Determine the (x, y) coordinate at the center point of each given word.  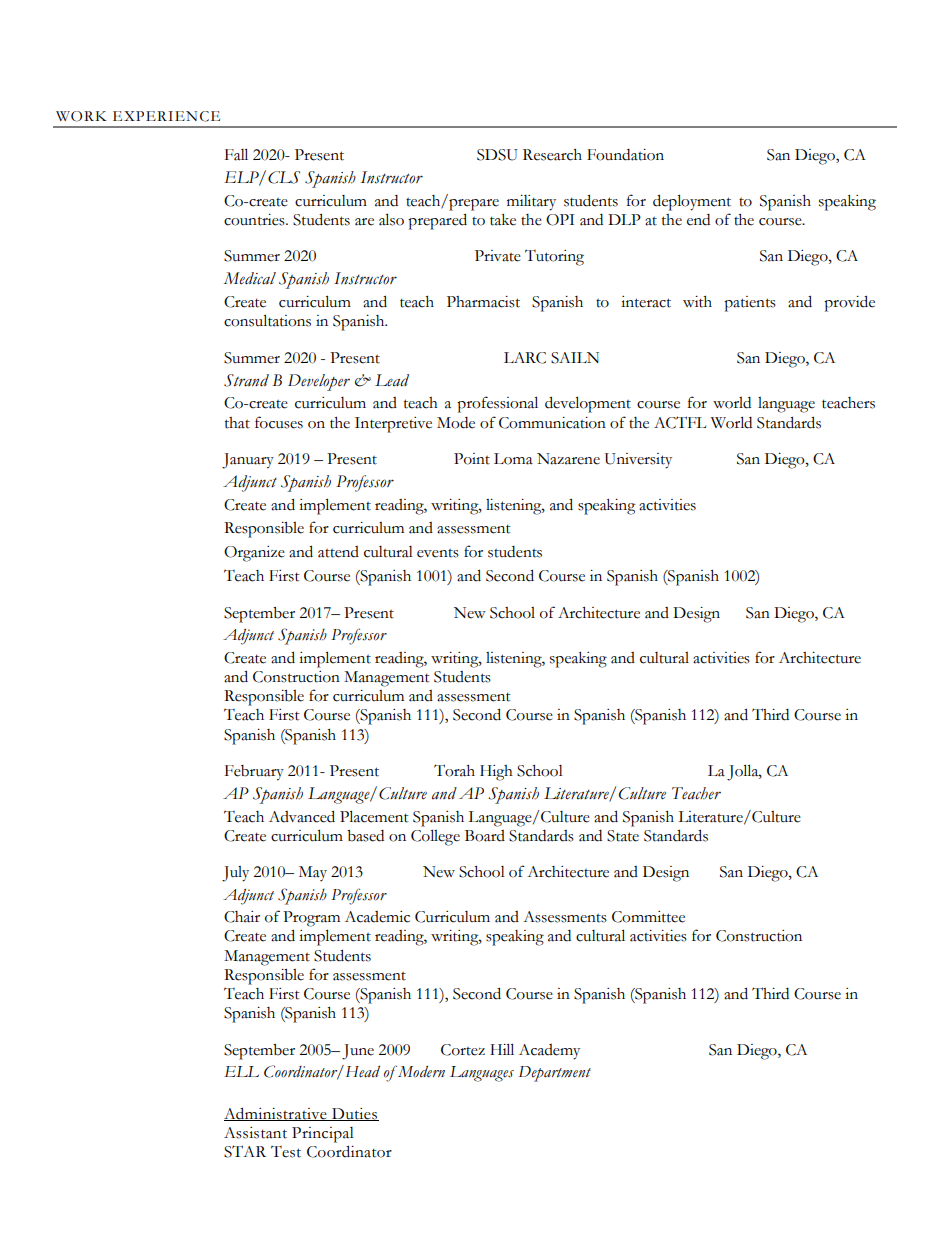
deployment (692, 202)
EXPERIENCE (166, 116)
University (638, 461)
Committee (648, 917)
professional (497, 404)
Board (485, 836)
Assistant (255, 1133)
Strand (246, 380)
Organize (254, 554)
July (235, 874)
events (438, 553)
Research (552, 155)
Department (555, 1074)
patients (750, 304)
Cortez (463, 1050)
